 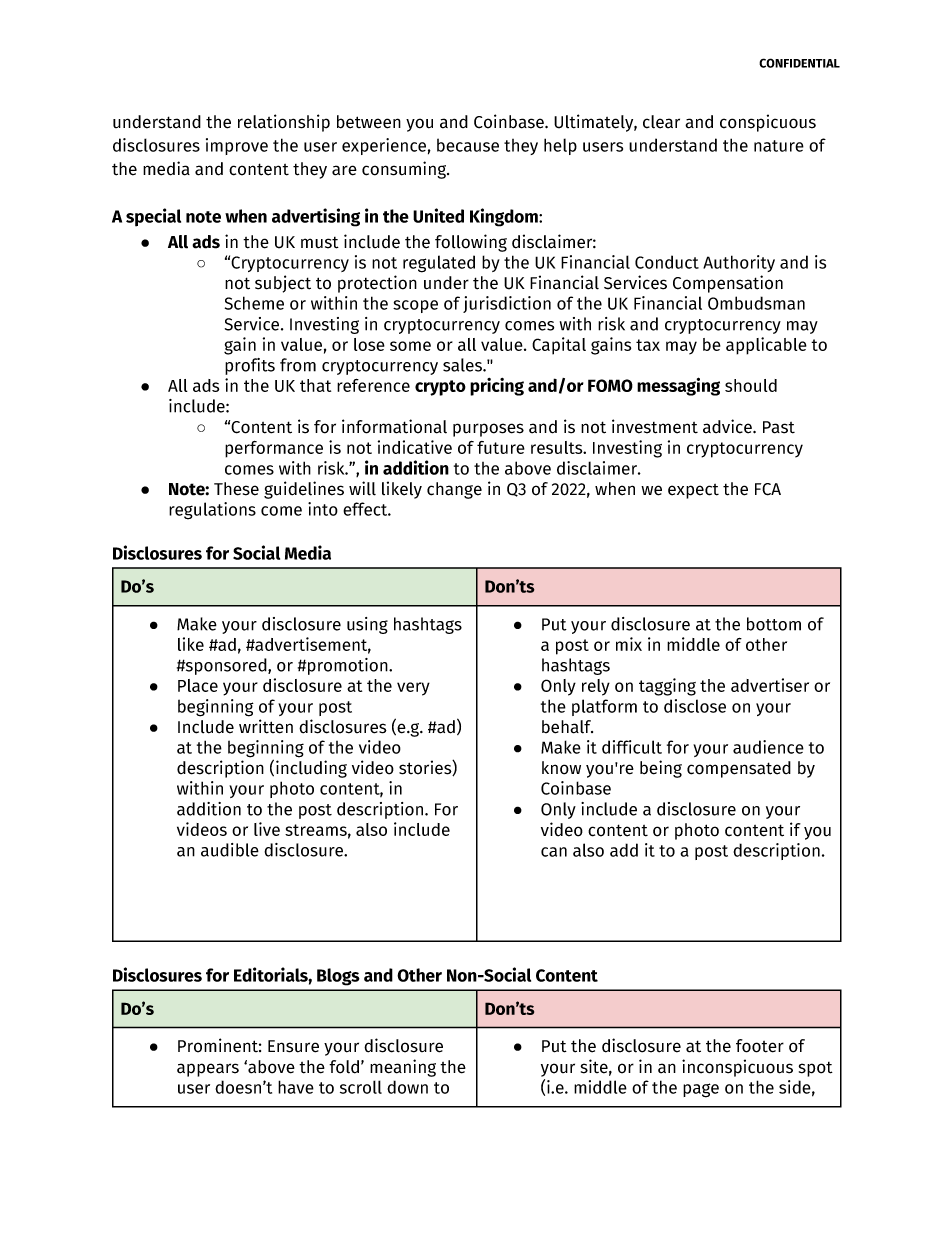 I want to click on CONFIDENTIAL, so click(x=799, y=63).
